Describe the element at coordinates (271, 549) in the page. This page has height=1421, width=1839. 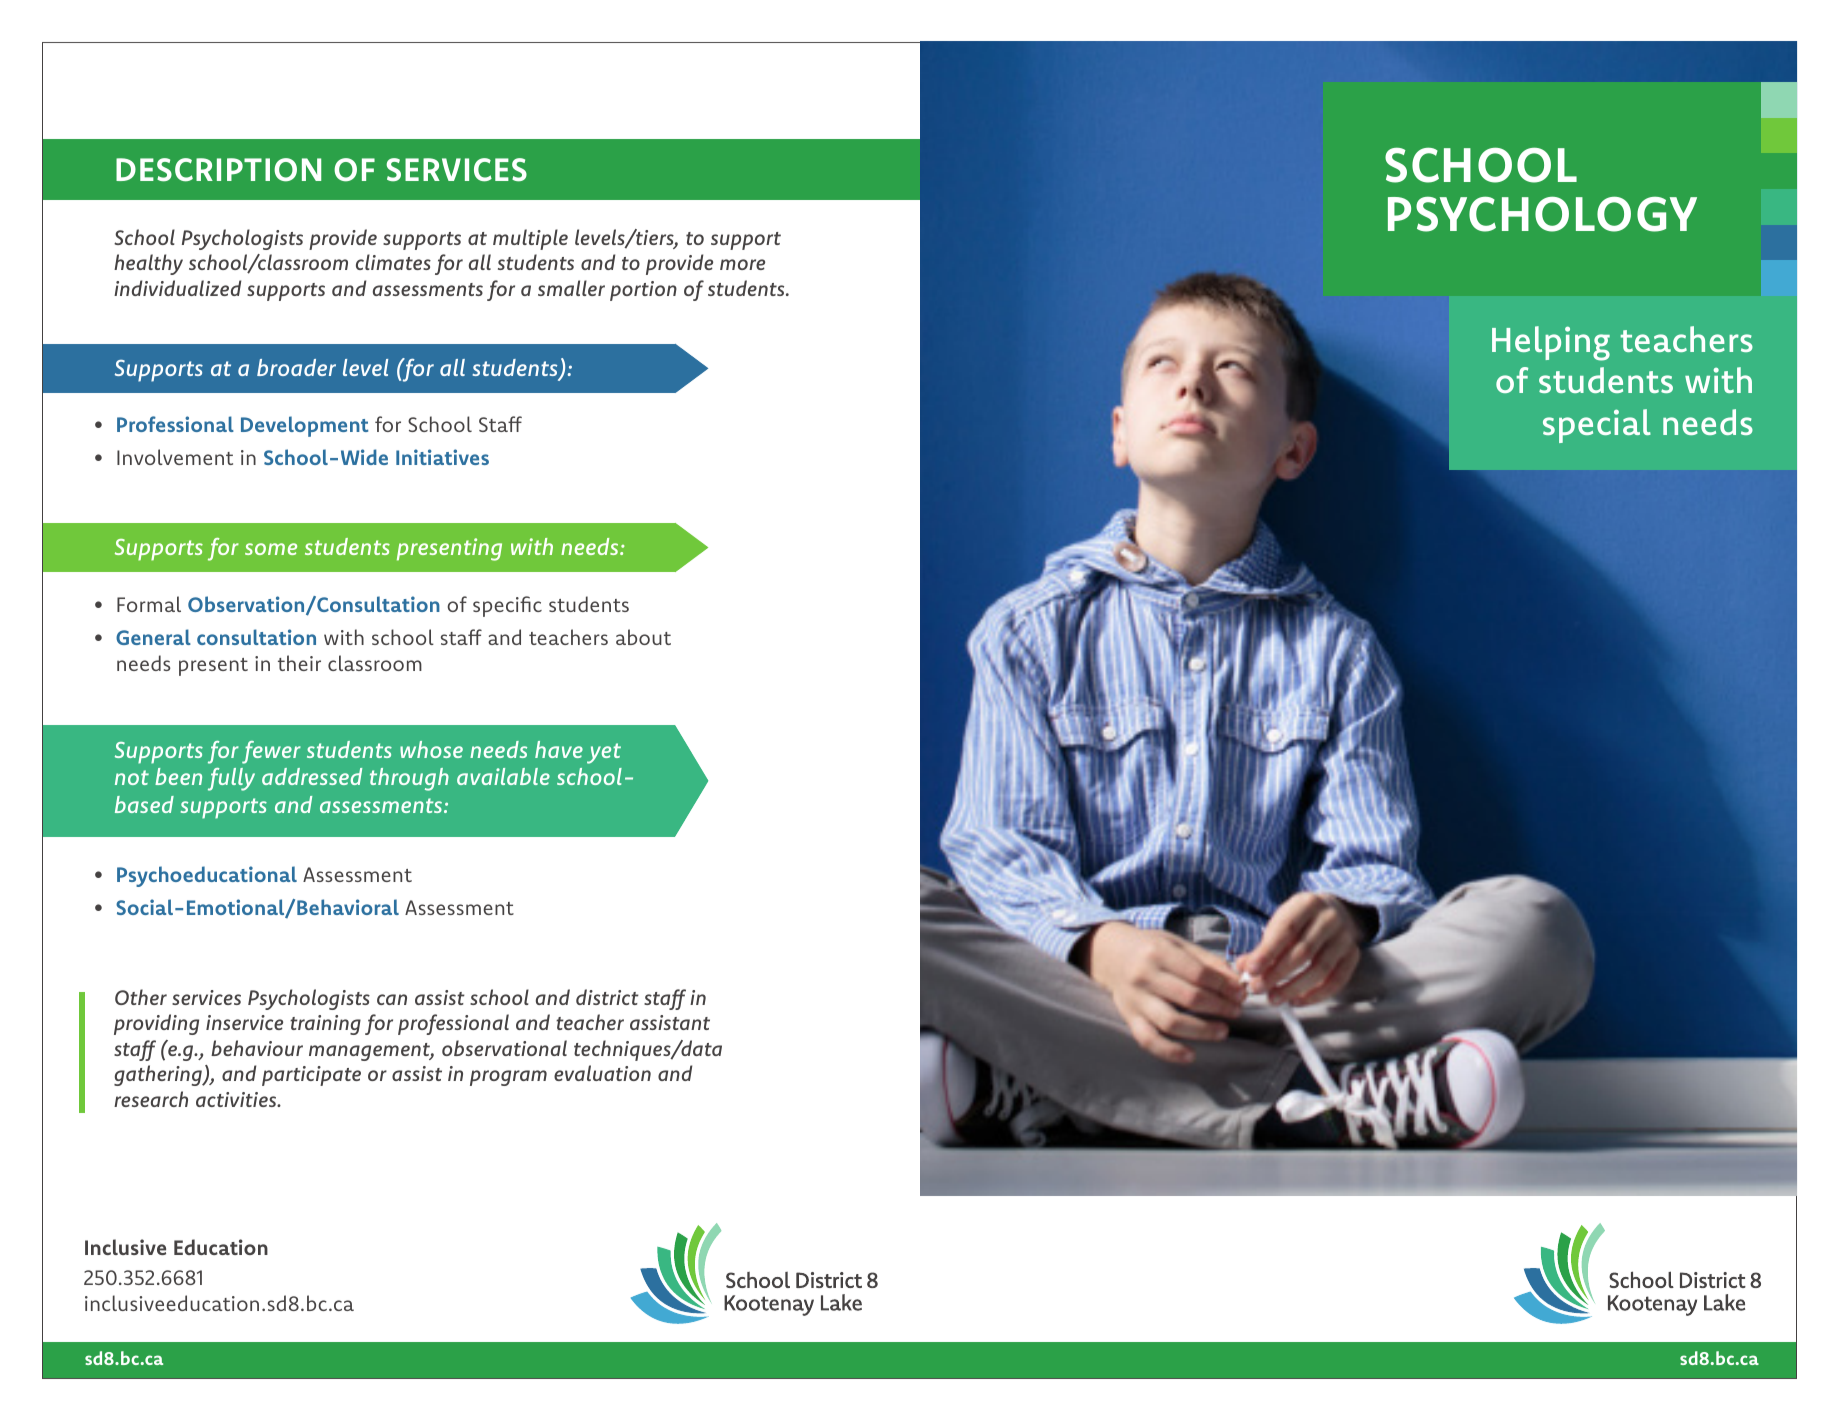
I see `some` at that location.
